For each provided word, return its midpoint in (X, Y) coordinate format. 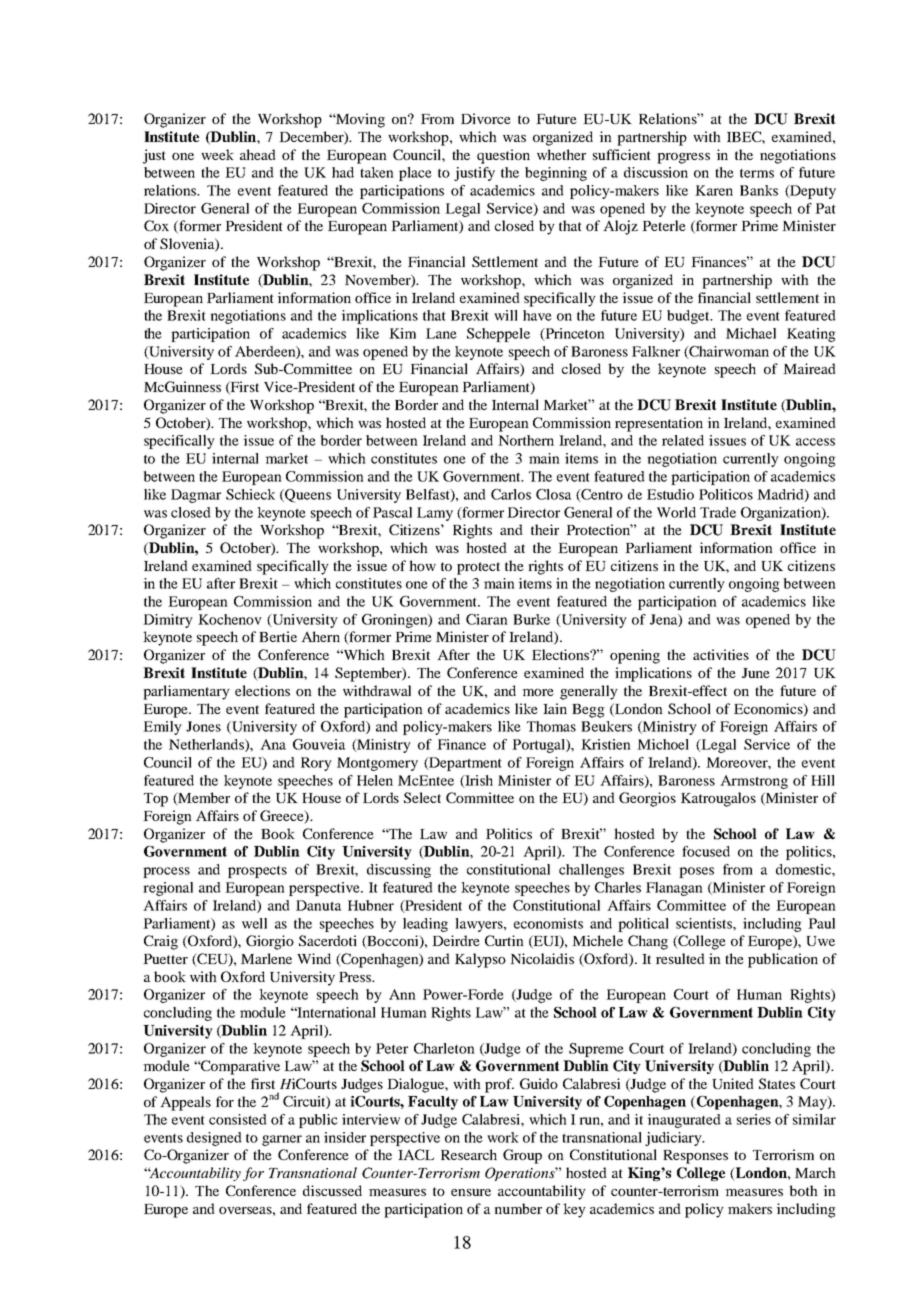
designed (214, 1139)
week (217, 154)
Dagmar (196, 496)
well (254, 923)
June (756, 673)
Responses (695, 1157)
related (683, 440)
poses (696, 872)
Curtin (504, 940)
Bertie (278, 636)
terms (757, 173)
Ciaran (487, 619)
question (503, 156)
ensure (471, 1192)
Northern (526, 440)
